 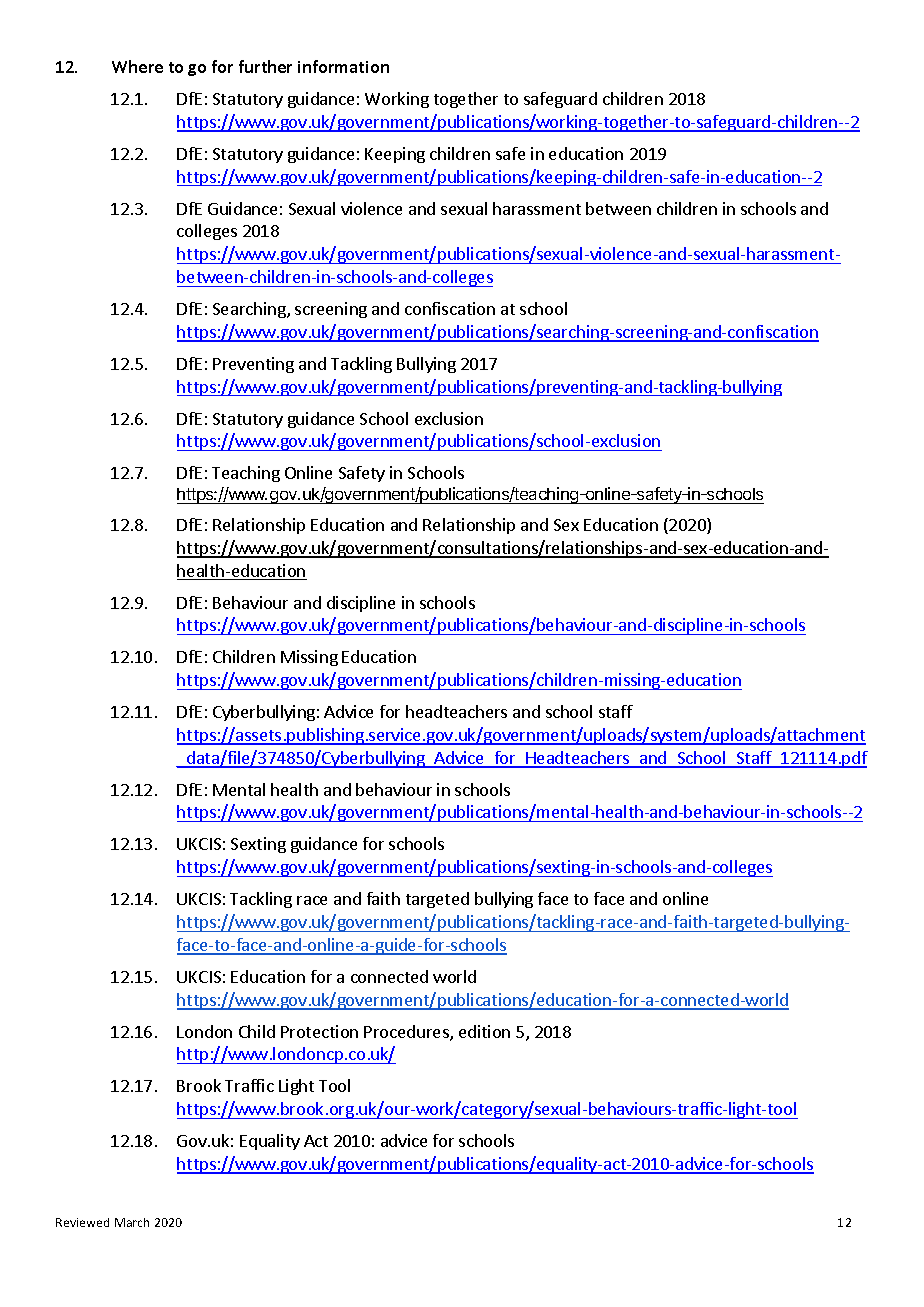 What do you see at coordinates (343, 66) in the document?
I see `information` at bounding box center [343, 66].
